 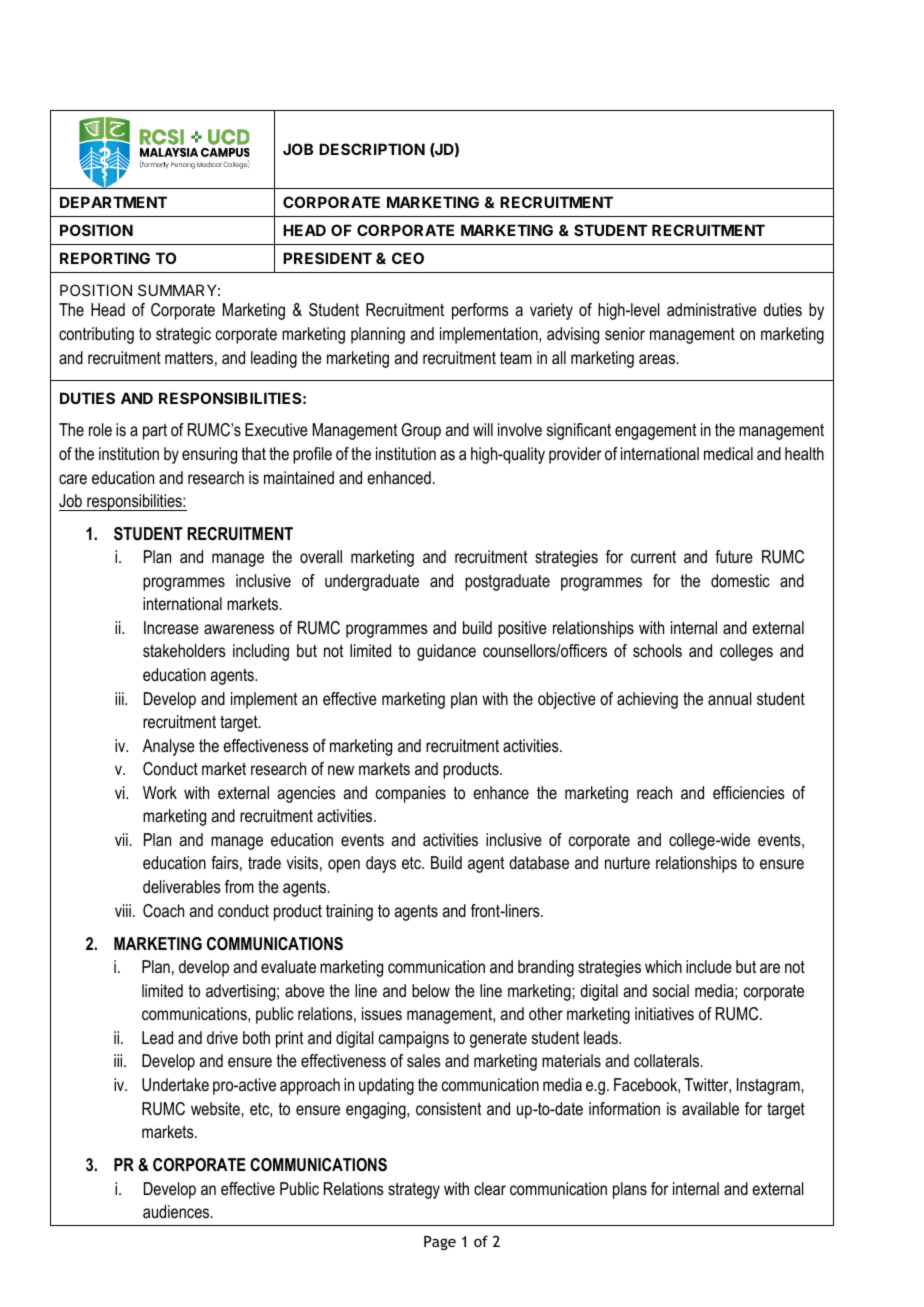 I want to click on stakeholders, so click(x=184, y=650).
